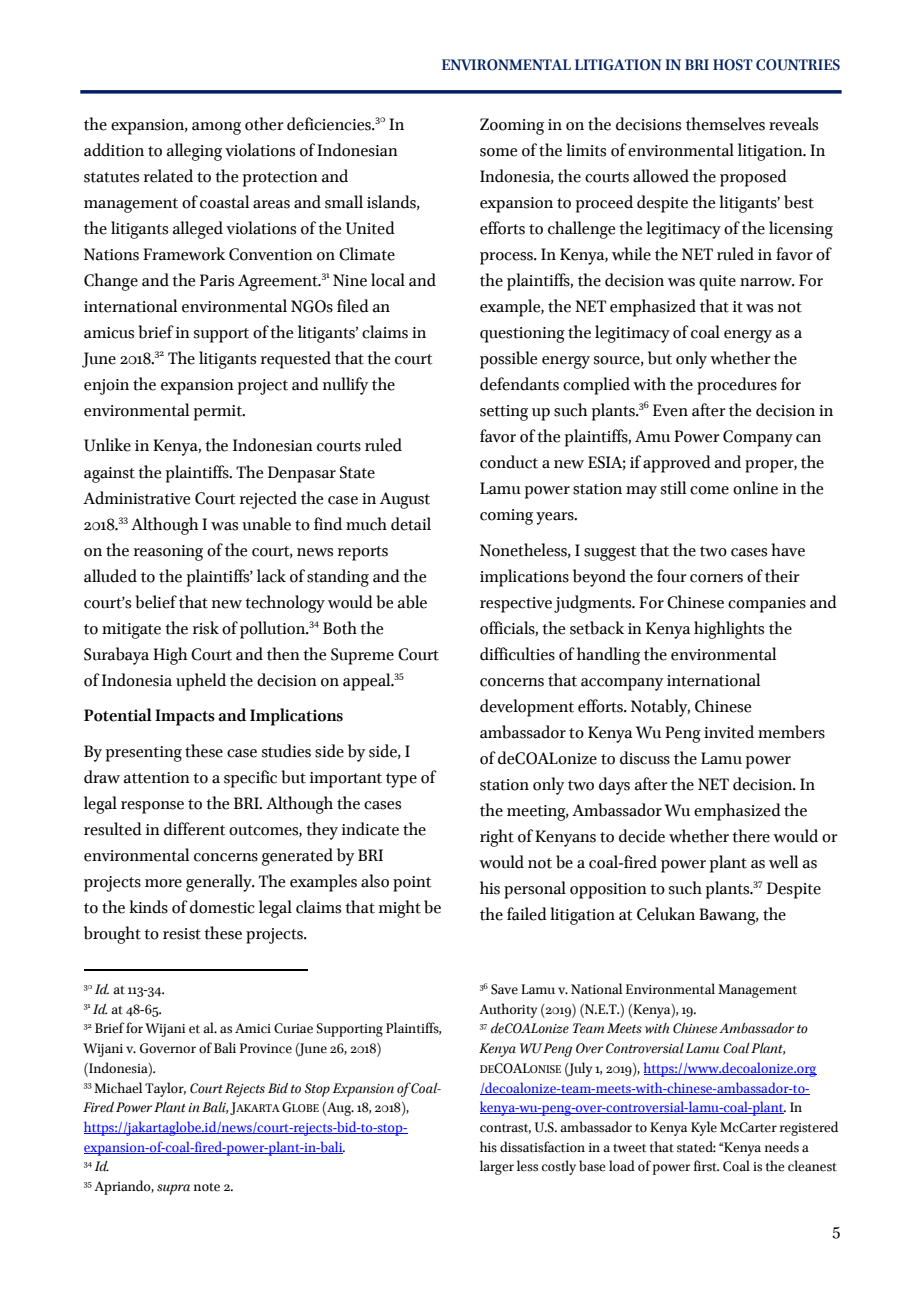 Image resolution: width=924 pixels, height=1308 pixels. What do you see at coordinates (207, 1187) in the screenshot?
I see `note` at bounding box center [207, 1187].
